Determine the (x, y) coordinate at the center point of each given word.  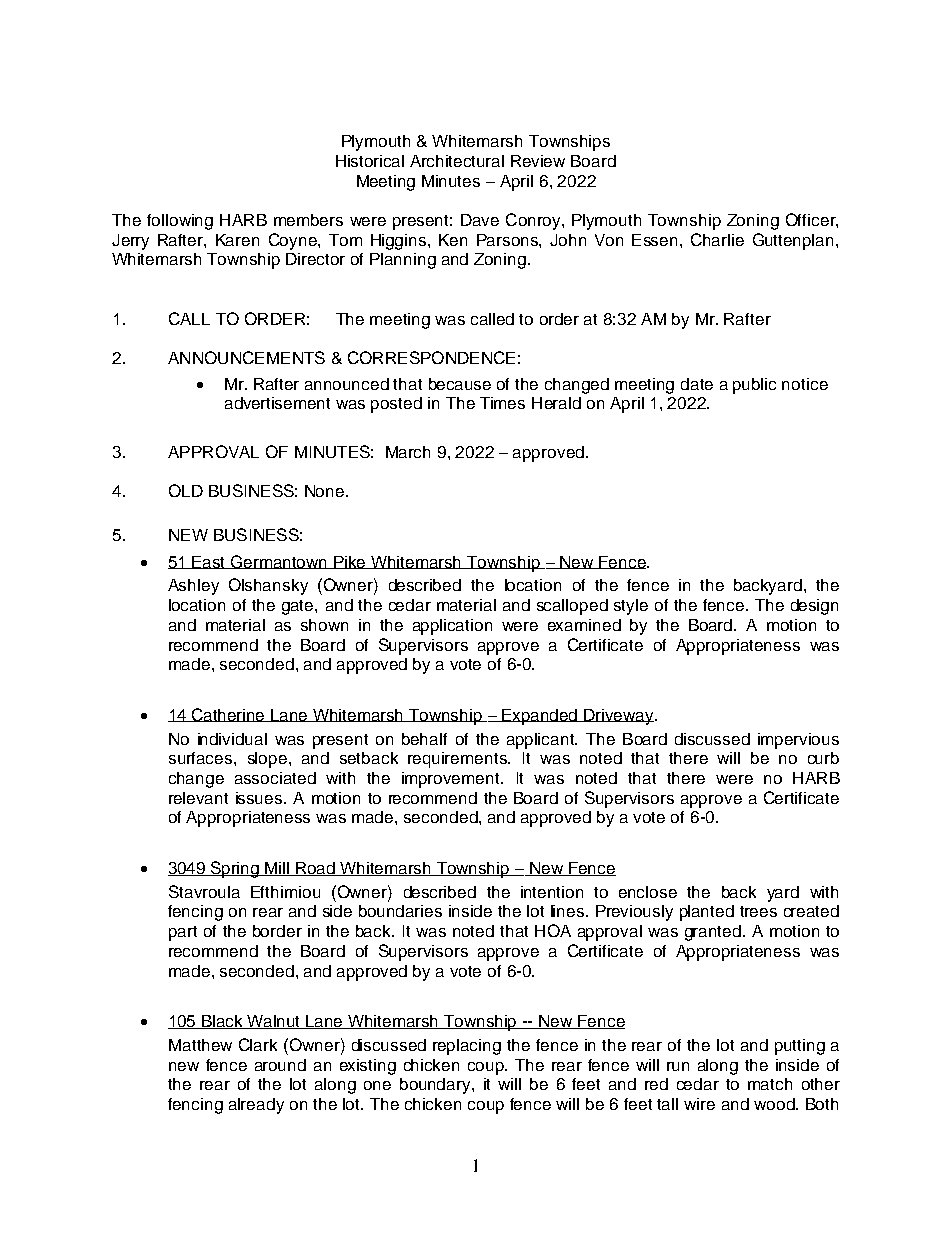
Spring (235, 869)
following (180, 222)
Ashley (193, 587)
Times (502, 403)
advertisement (277, 403)
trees (758, 911)
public (754, 386)
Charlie (717, 239)
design (814, 607)
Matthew (200, 1045)
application (452, 627)
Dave (480, 220)
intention (552, 892)
